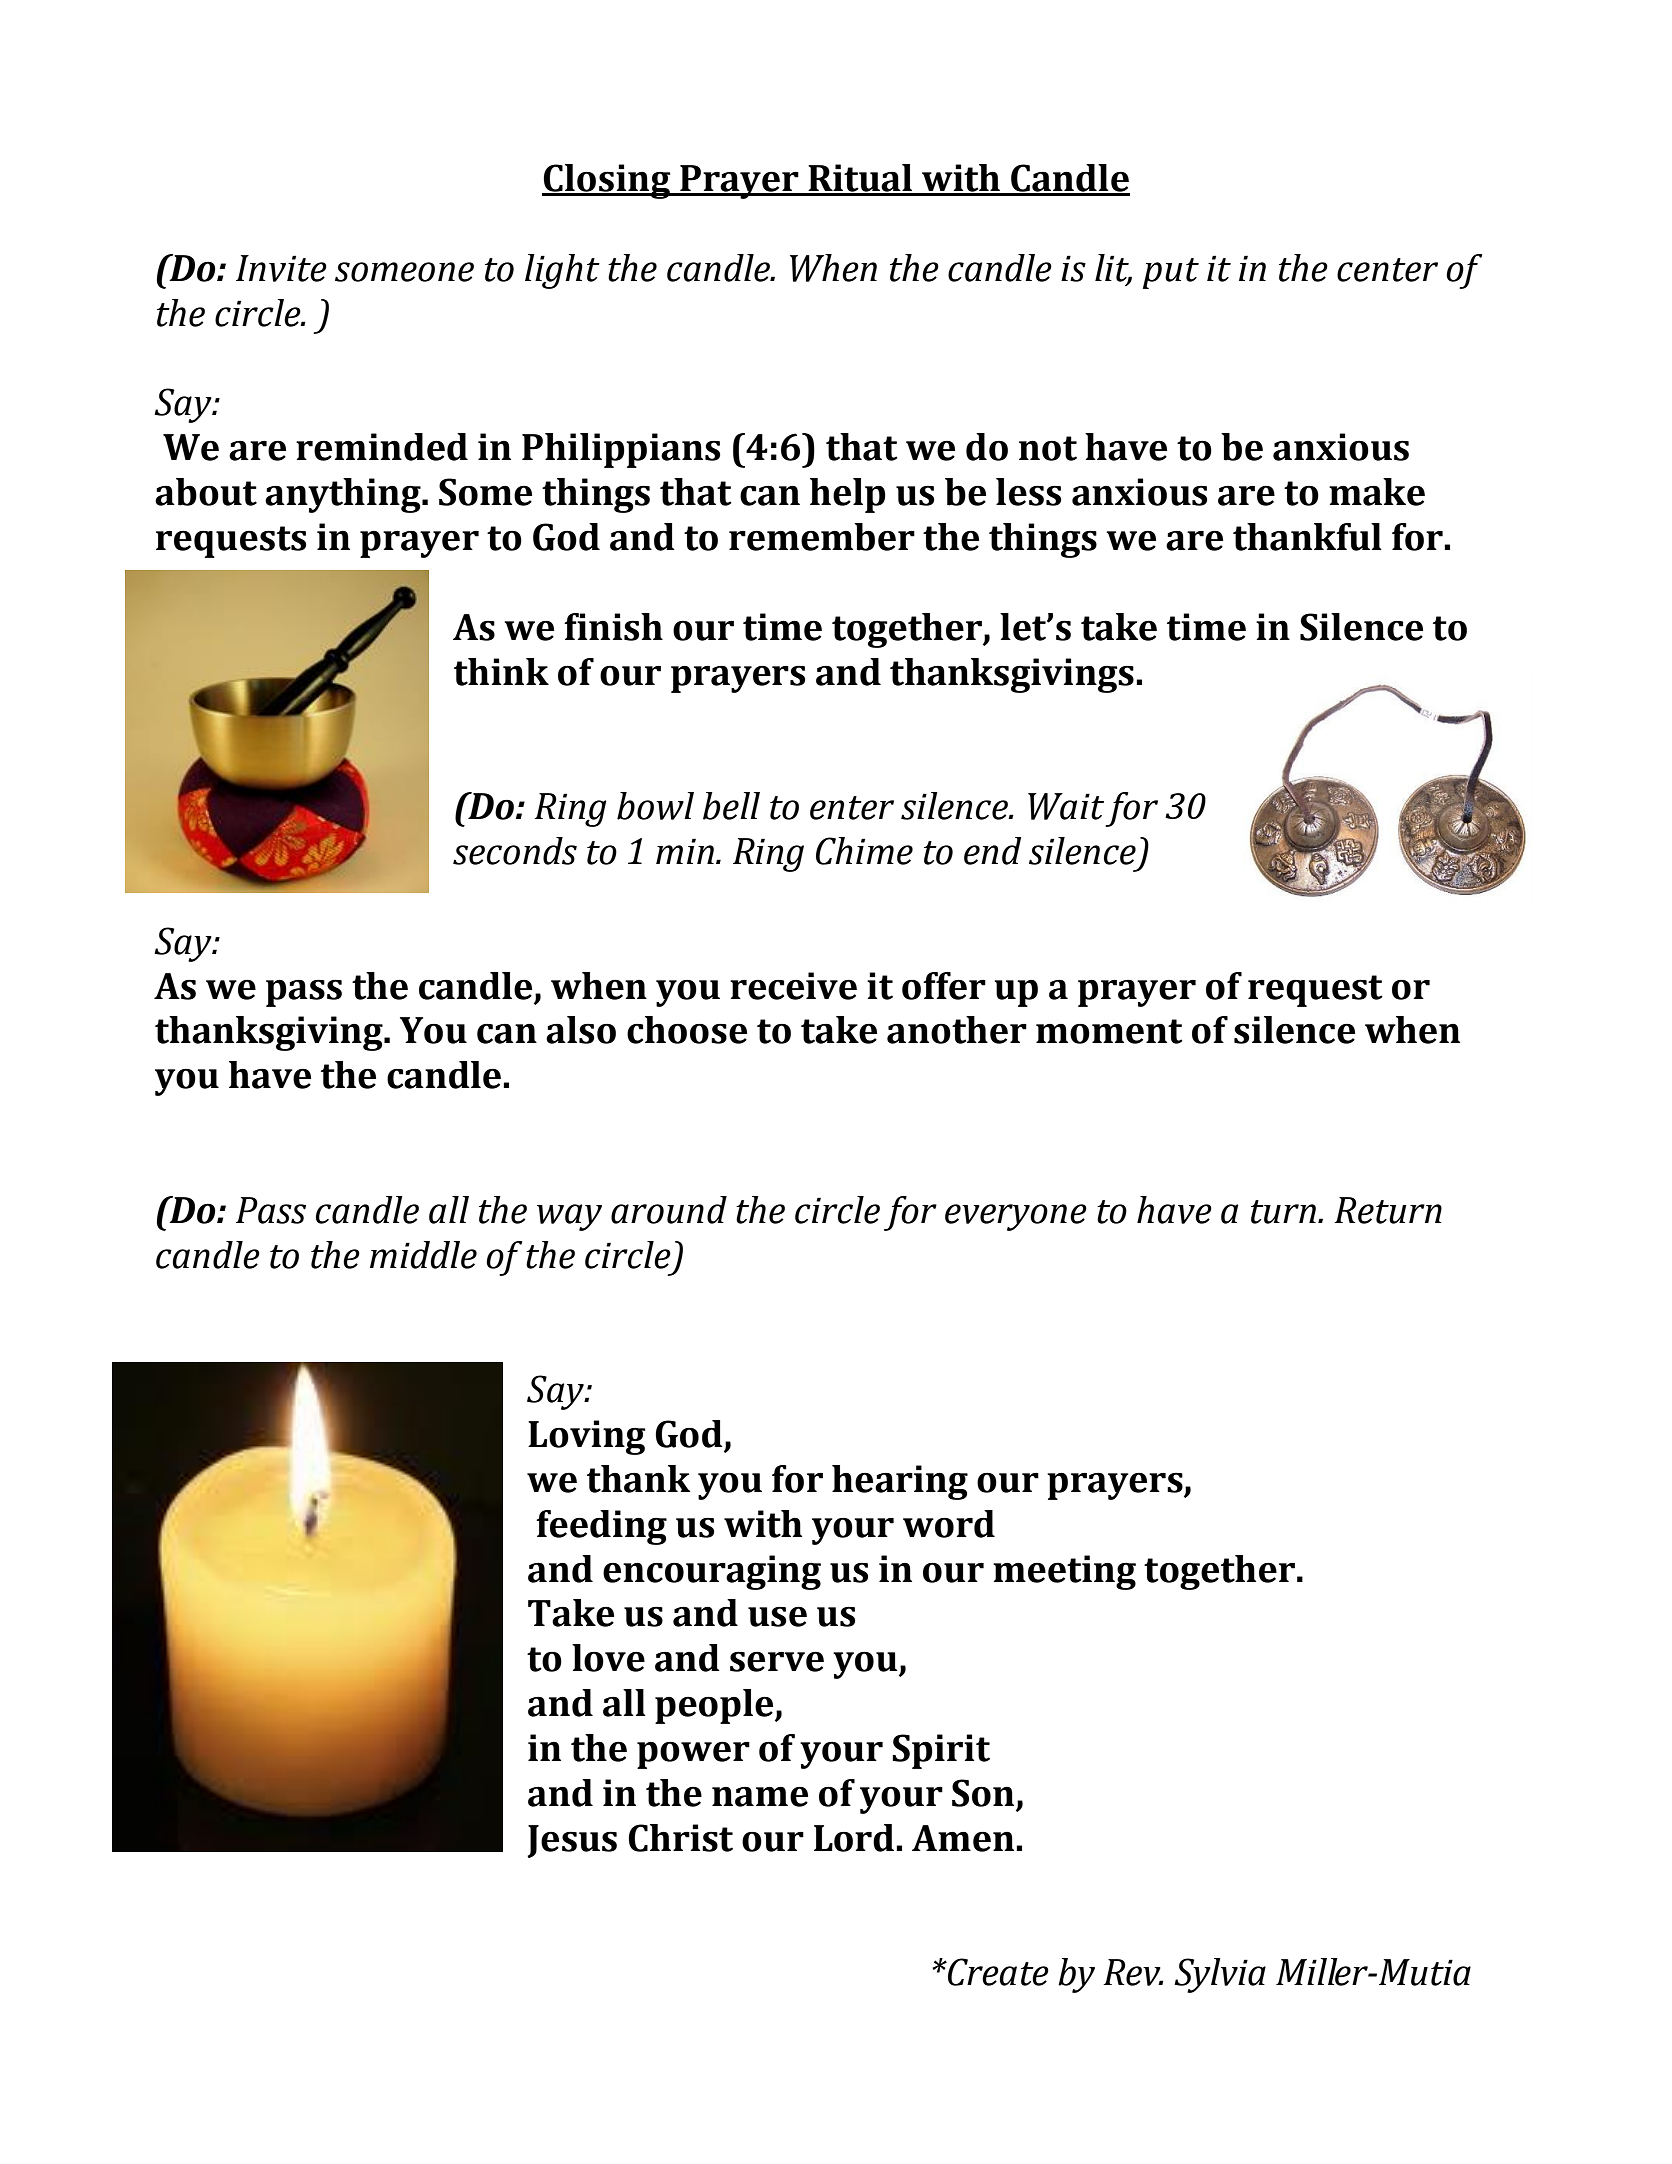  Describe the element at coordinates (501, 672) in the screenshot. I see `think` at that location.
